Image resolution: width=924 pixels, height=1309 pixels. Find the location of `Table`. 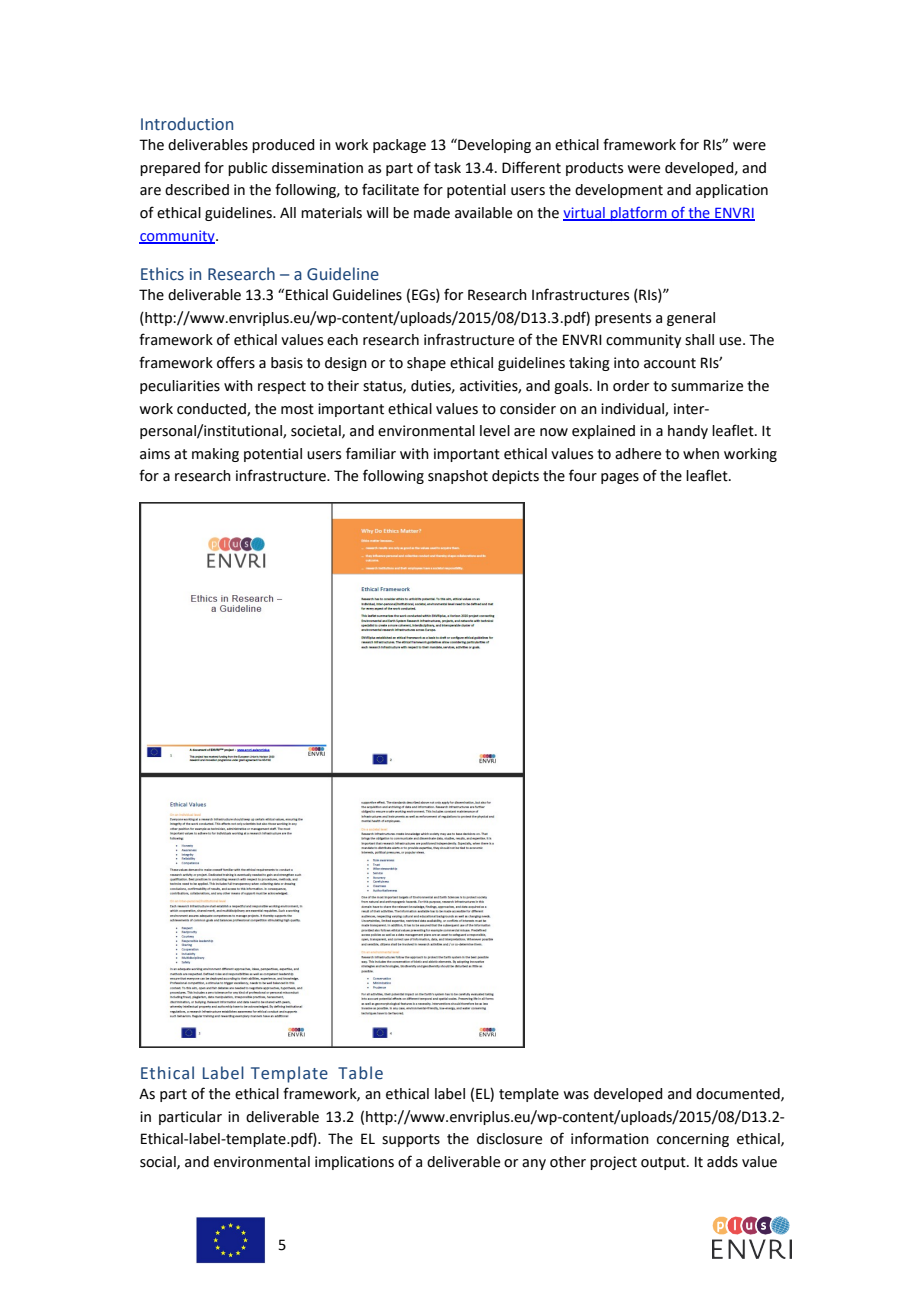

Table is located at coordinates (360, 1073).
